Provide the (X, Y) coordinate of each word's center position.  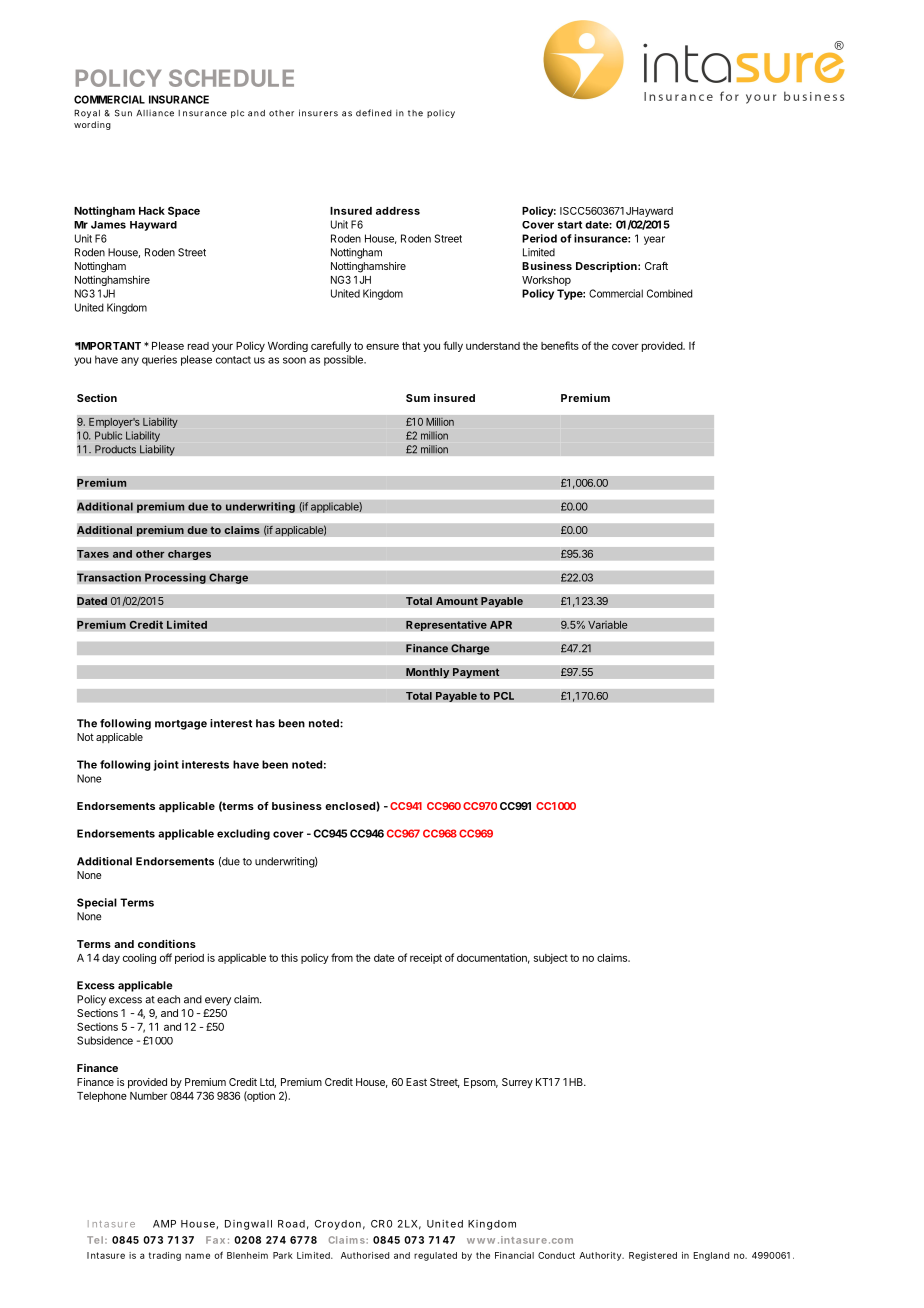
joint (166, 765)
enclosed (350, 806)
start (570, 225)
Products (115, 449)
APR (501, 624)
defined (374, 113)
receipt (426, 958)
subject (551, 958)
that (411, 346)
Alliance (155, 113)
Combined (669, 293)
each (168, 999)
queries (159, 360)
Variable (608, 624)
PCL (503, 696)
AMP (164, 1224)
